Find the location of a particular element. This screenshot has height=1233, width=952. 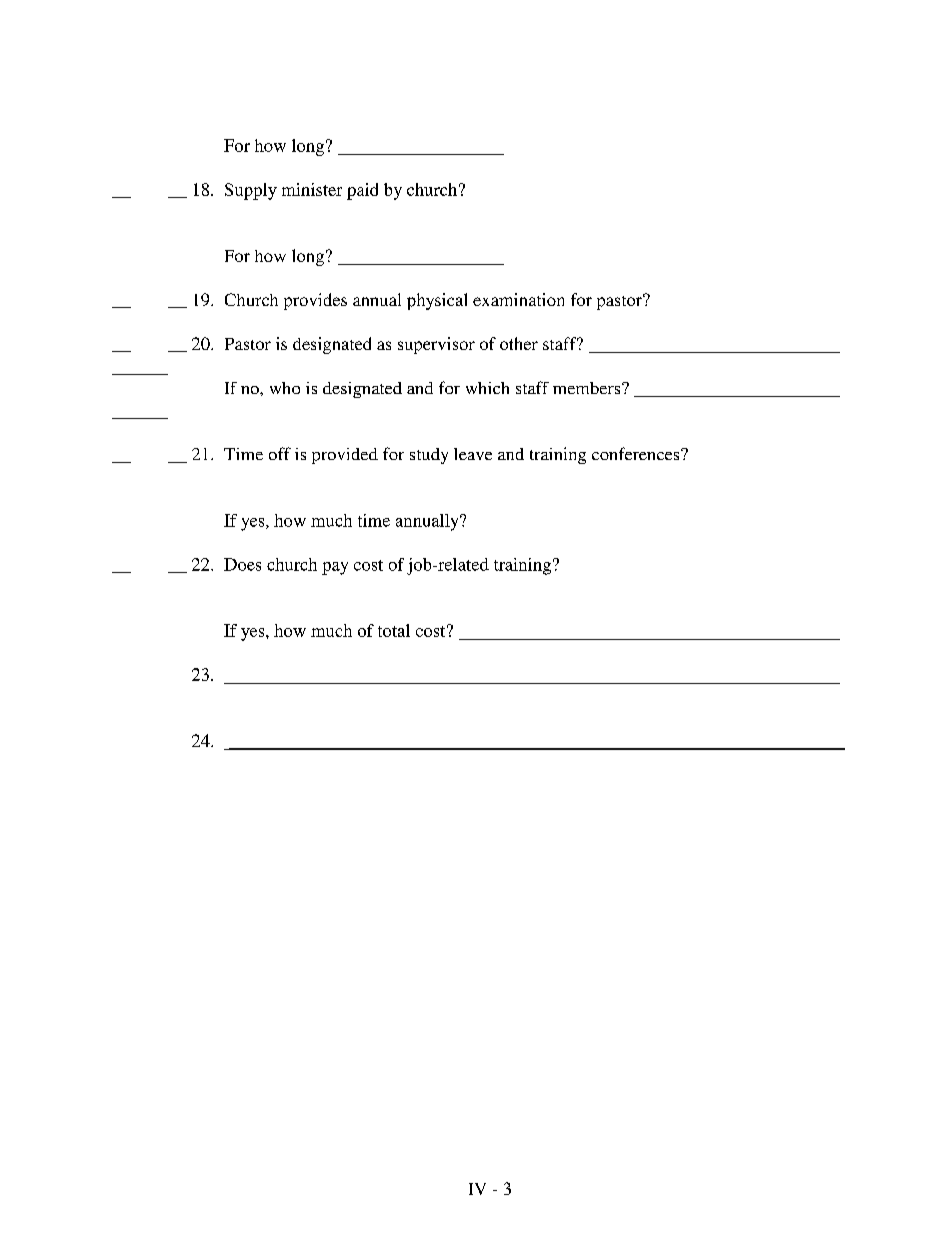

paid is located at coordinates (362, 191).
